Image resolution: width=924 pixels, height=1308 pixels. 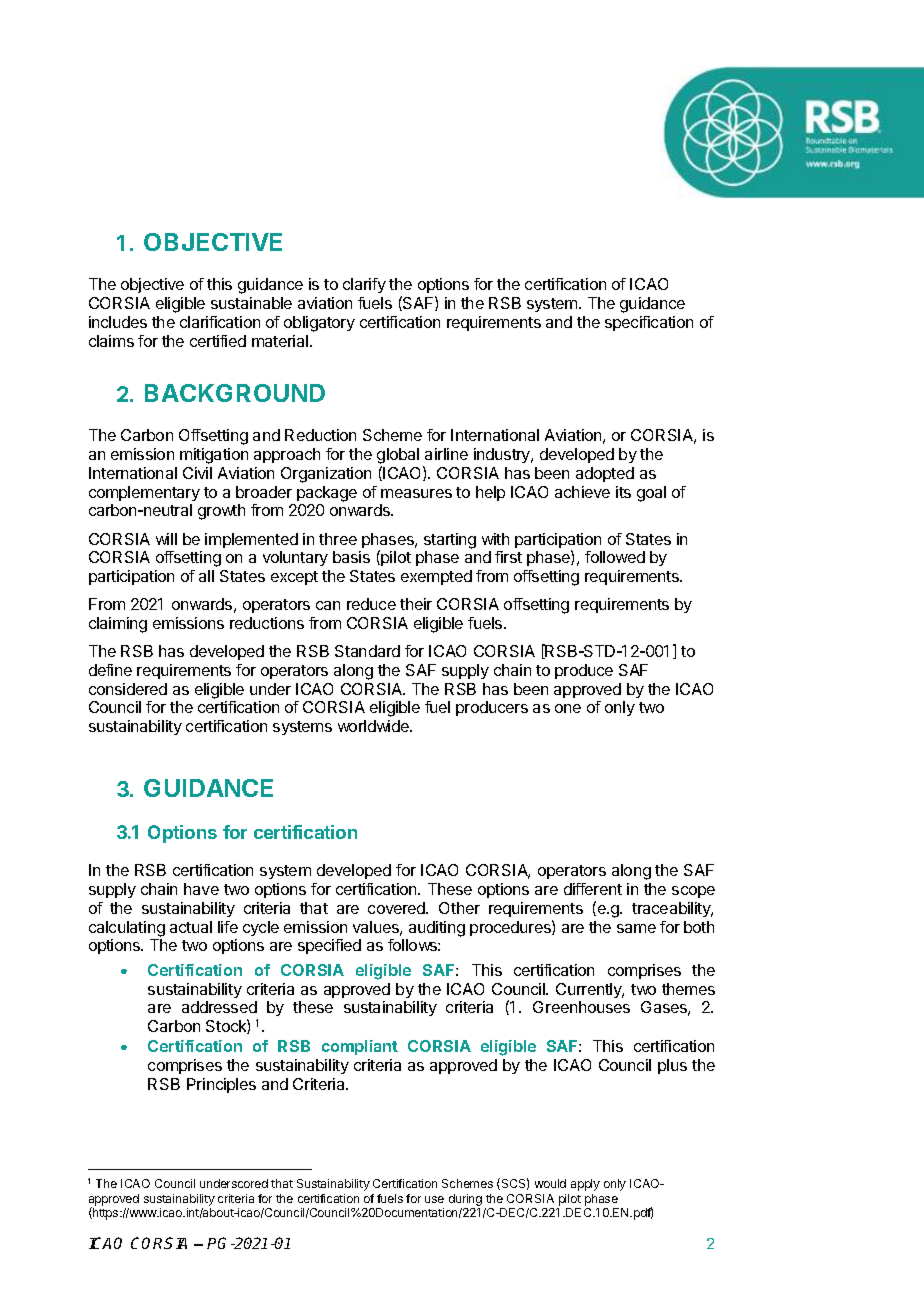 I want to click on Principles, so click(x=221, y=1085).
